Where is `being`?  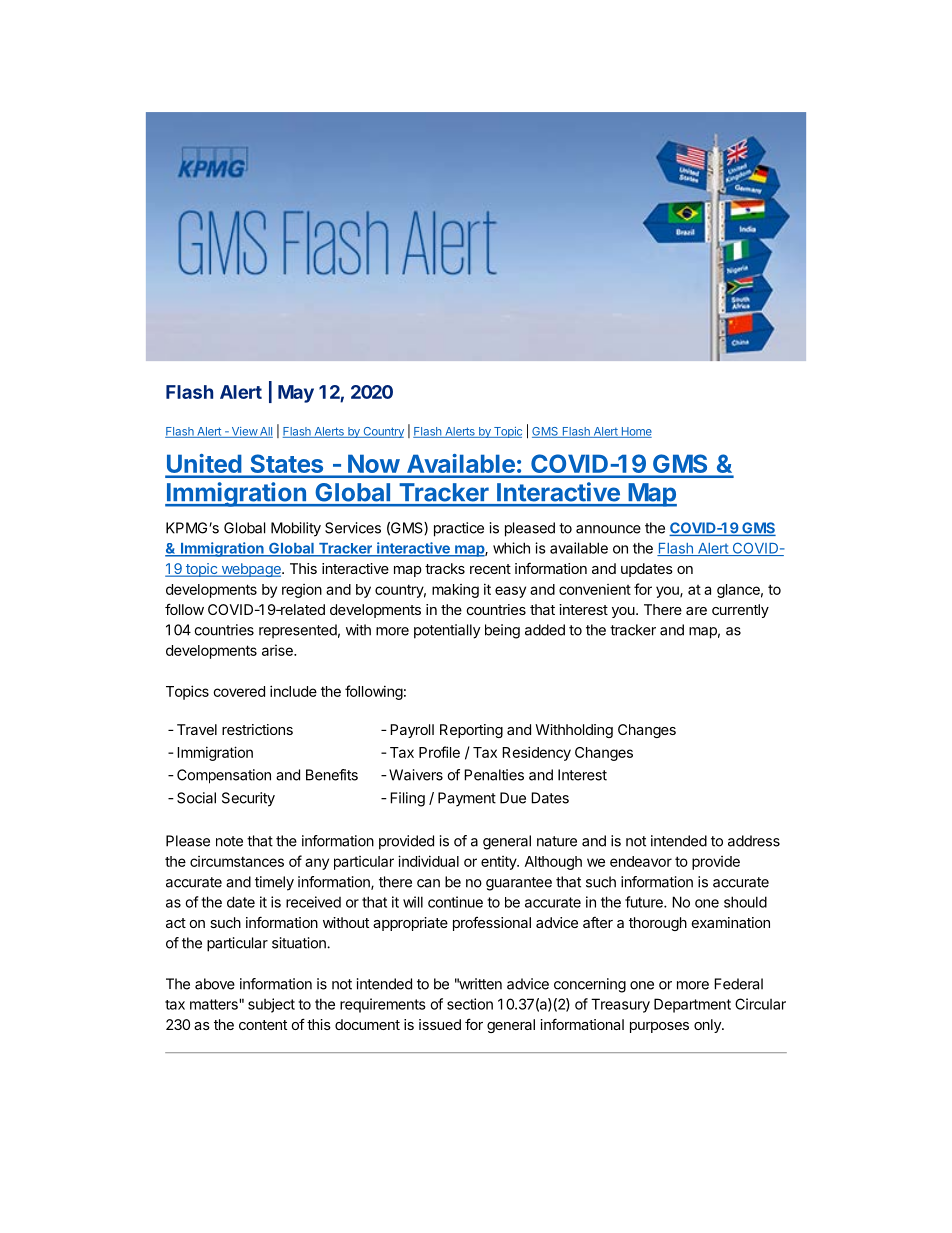
being is located at coordinates (502, 631).
